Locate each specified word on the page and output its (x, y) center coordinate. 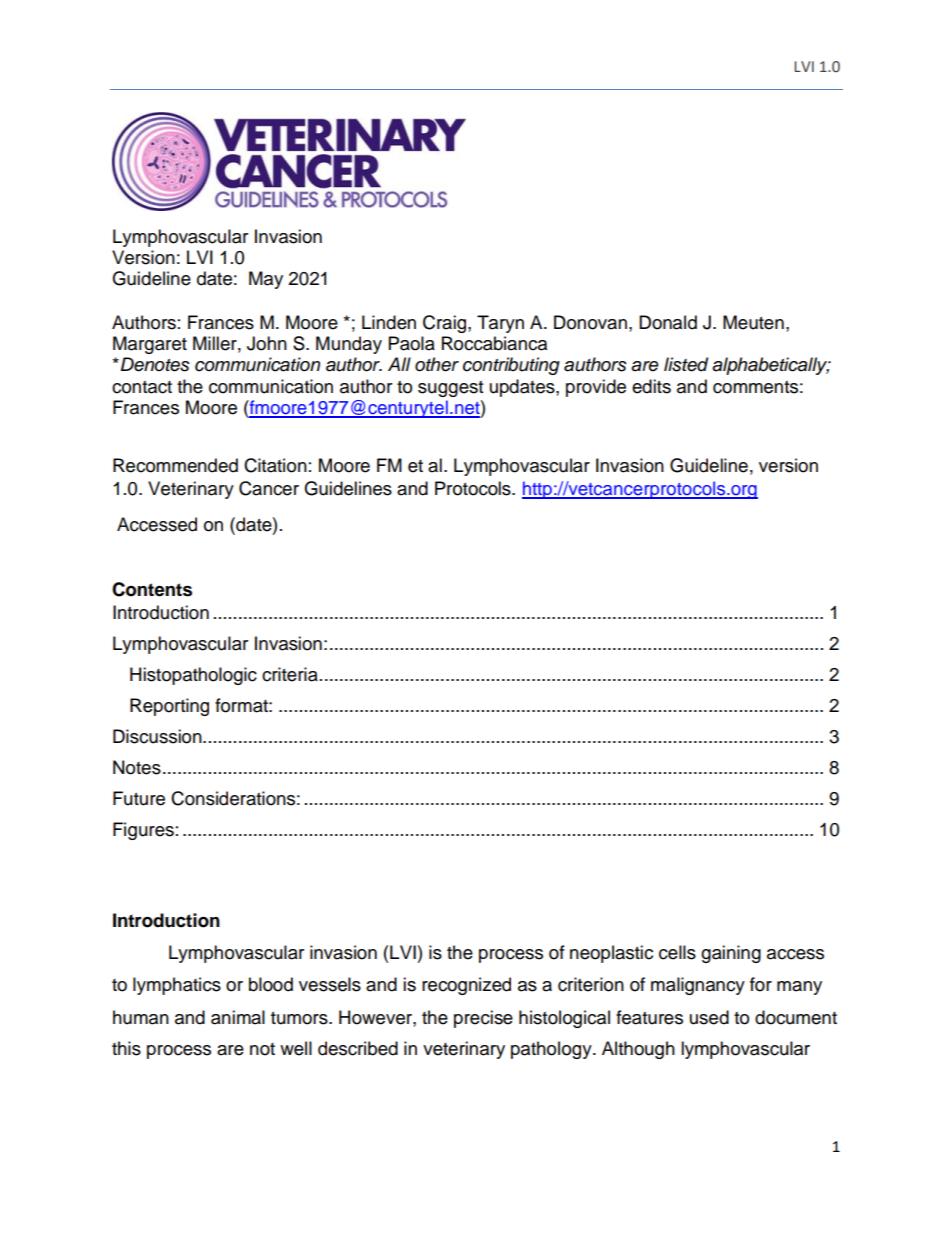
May (266, 280)
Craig (444, 324)
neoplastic (611, 954)
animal (238, 1017)
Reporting (169, 707)
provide (596, 388)
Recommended (175, 465)
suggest (450, 389)
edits (651, 386)
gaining (731, 954)
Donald (668, 322)
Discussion (158, 736)
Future (139, 798)
